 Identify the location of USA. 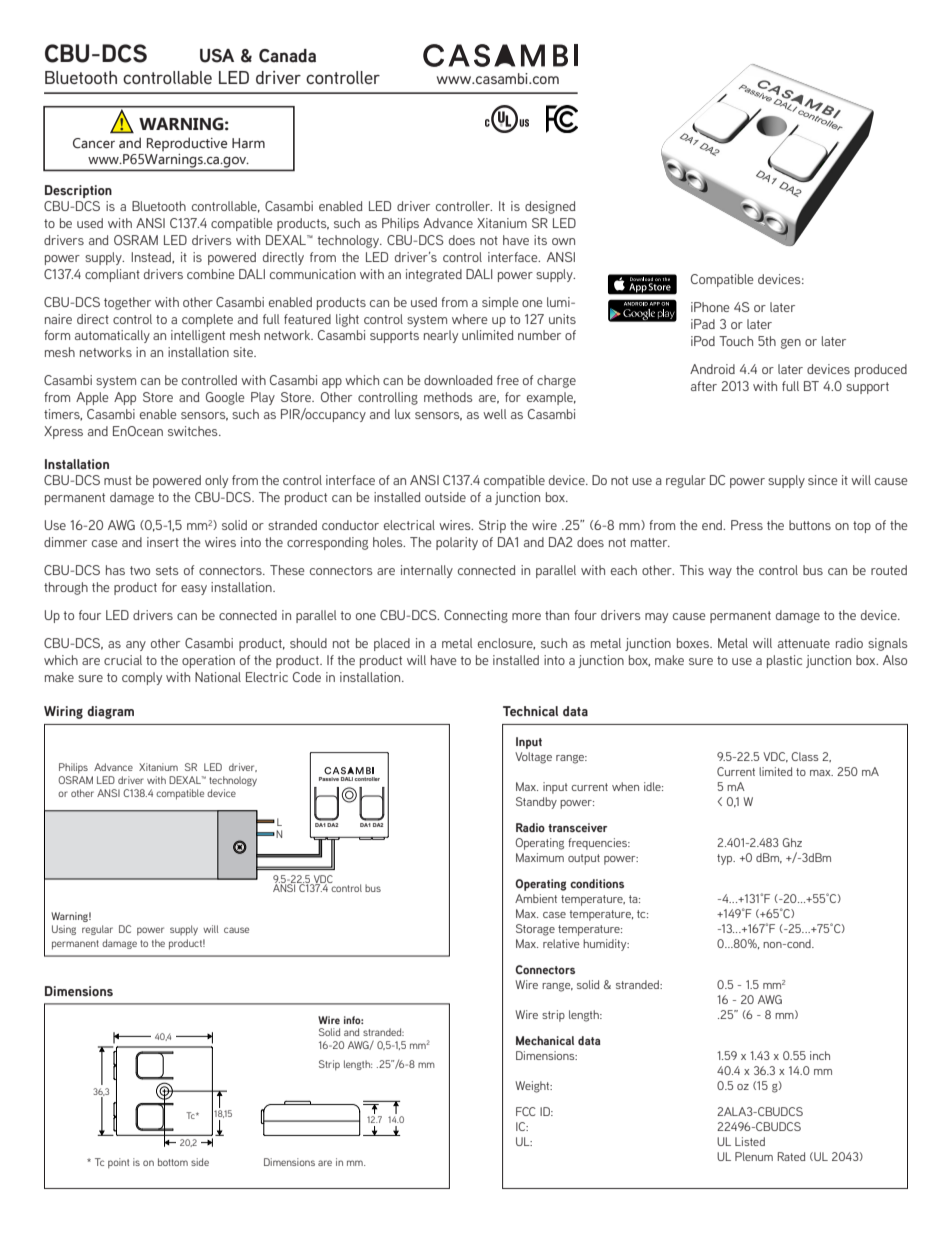
(217, 56).
